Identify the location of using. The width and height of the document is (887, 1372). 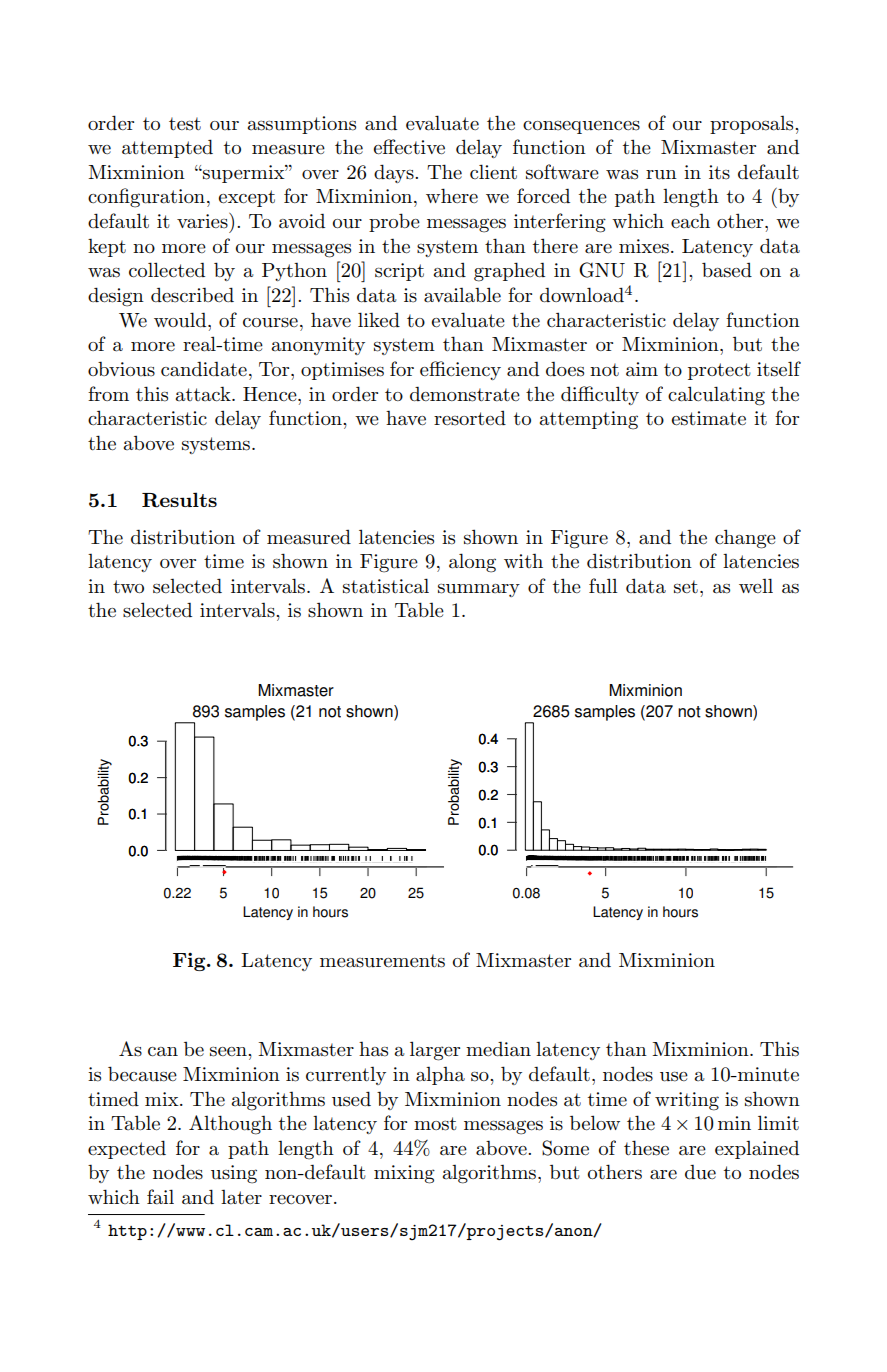
(234, 1174).
